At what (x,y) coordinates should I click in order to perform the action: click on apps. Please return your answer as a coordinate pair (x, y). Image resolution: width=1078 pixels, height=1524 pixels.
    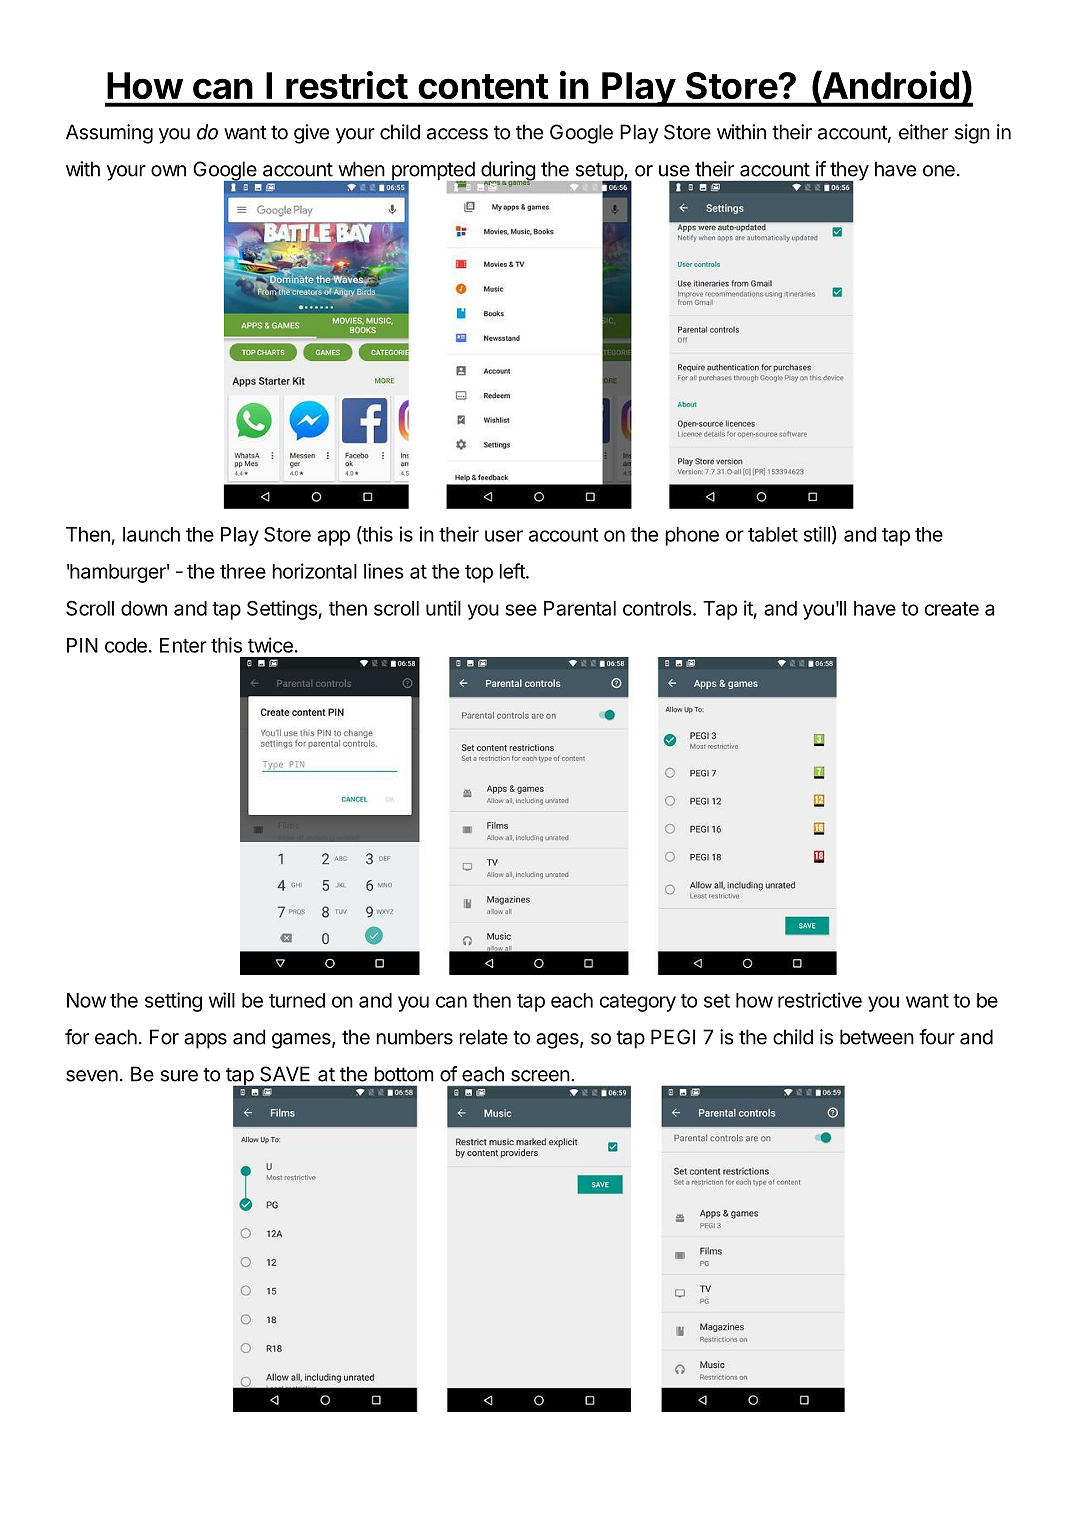
    Looking at the image, I should click on (205, 1041).
